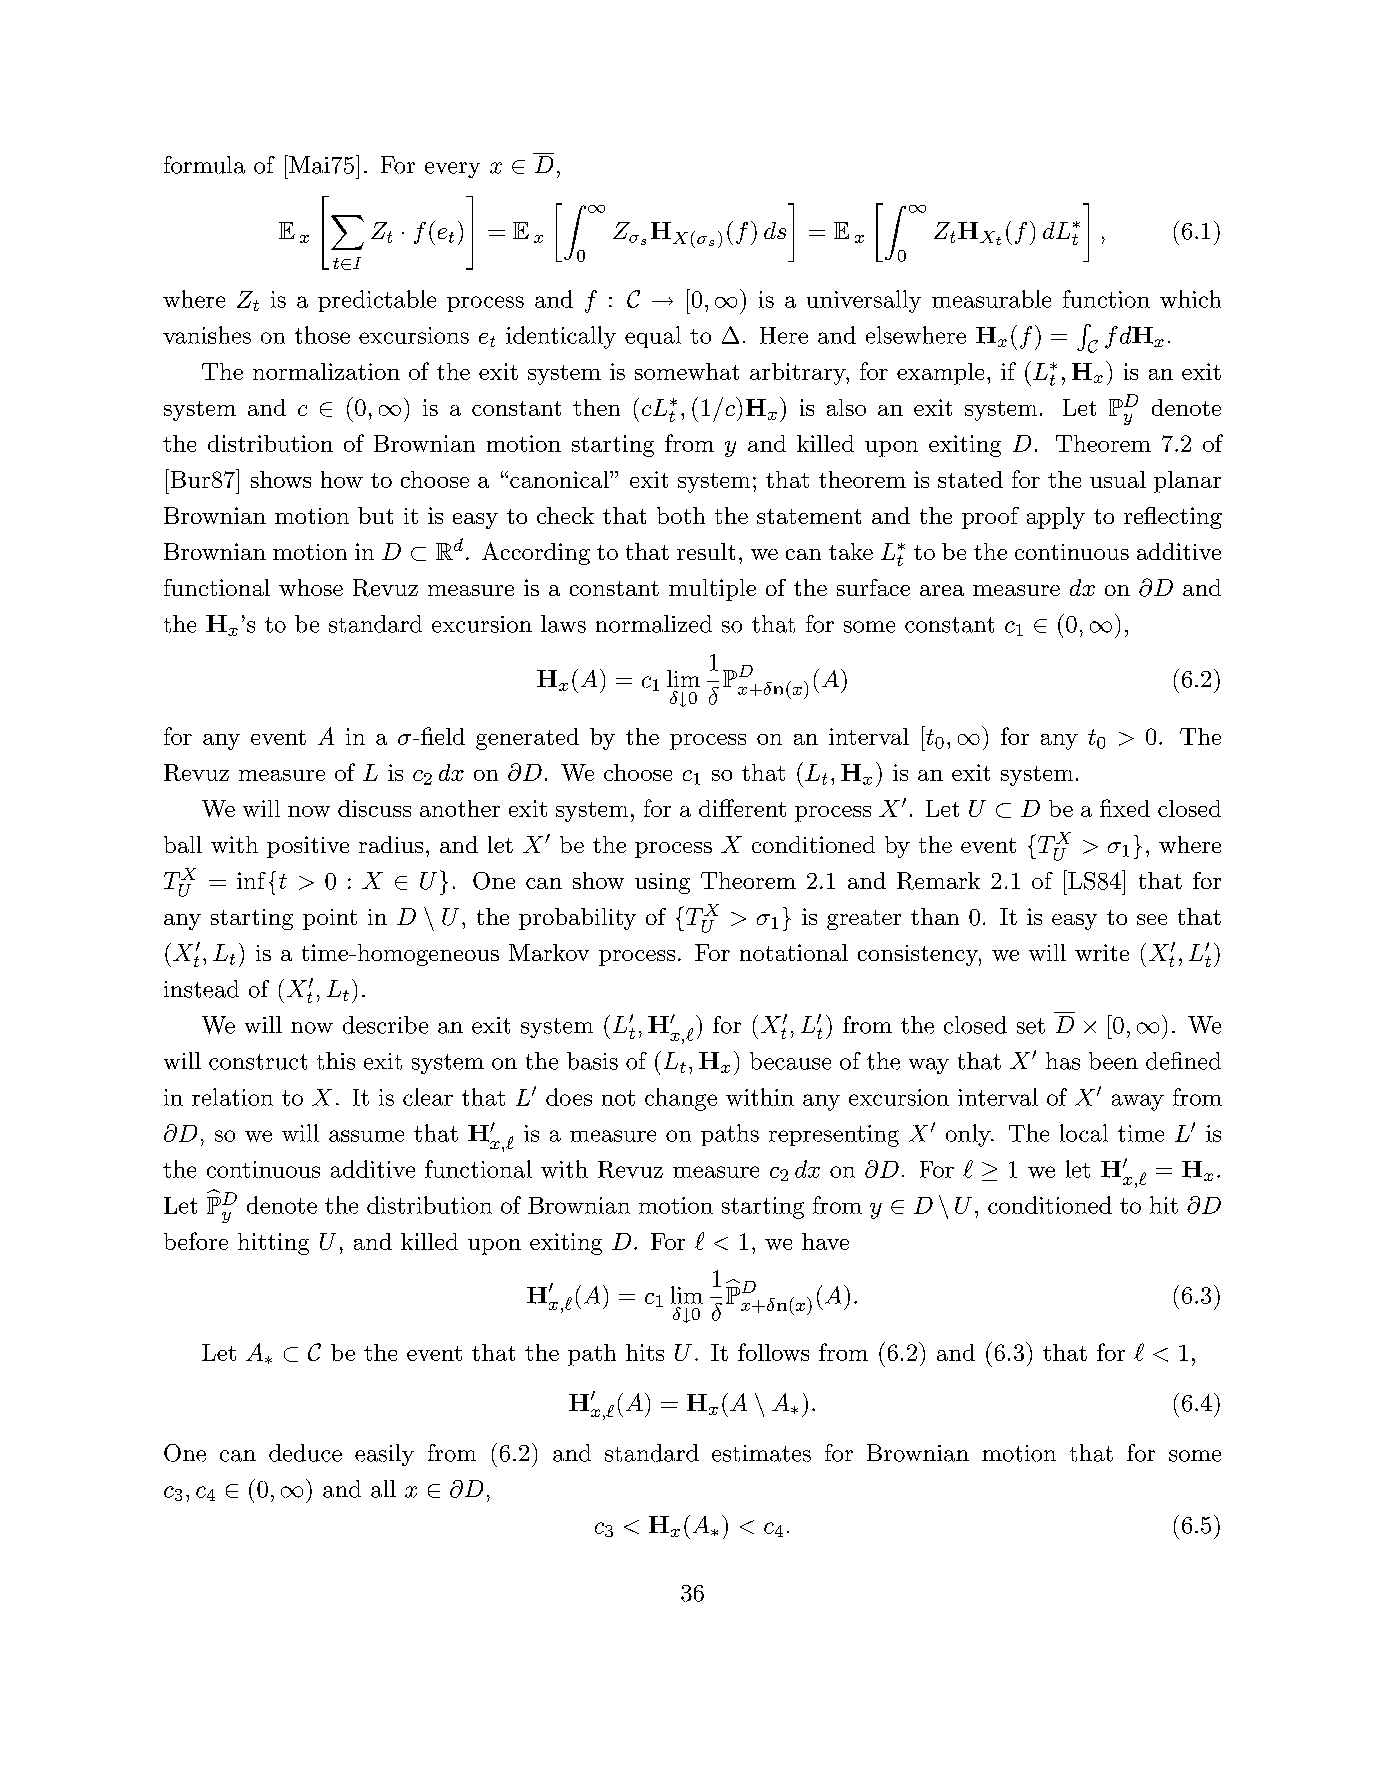 This screenshot has width=1385, height=1792. What do you see at coordinates (1056, 518) in the screenshot?
I see `apply` at bounding box center [1056, 518].
